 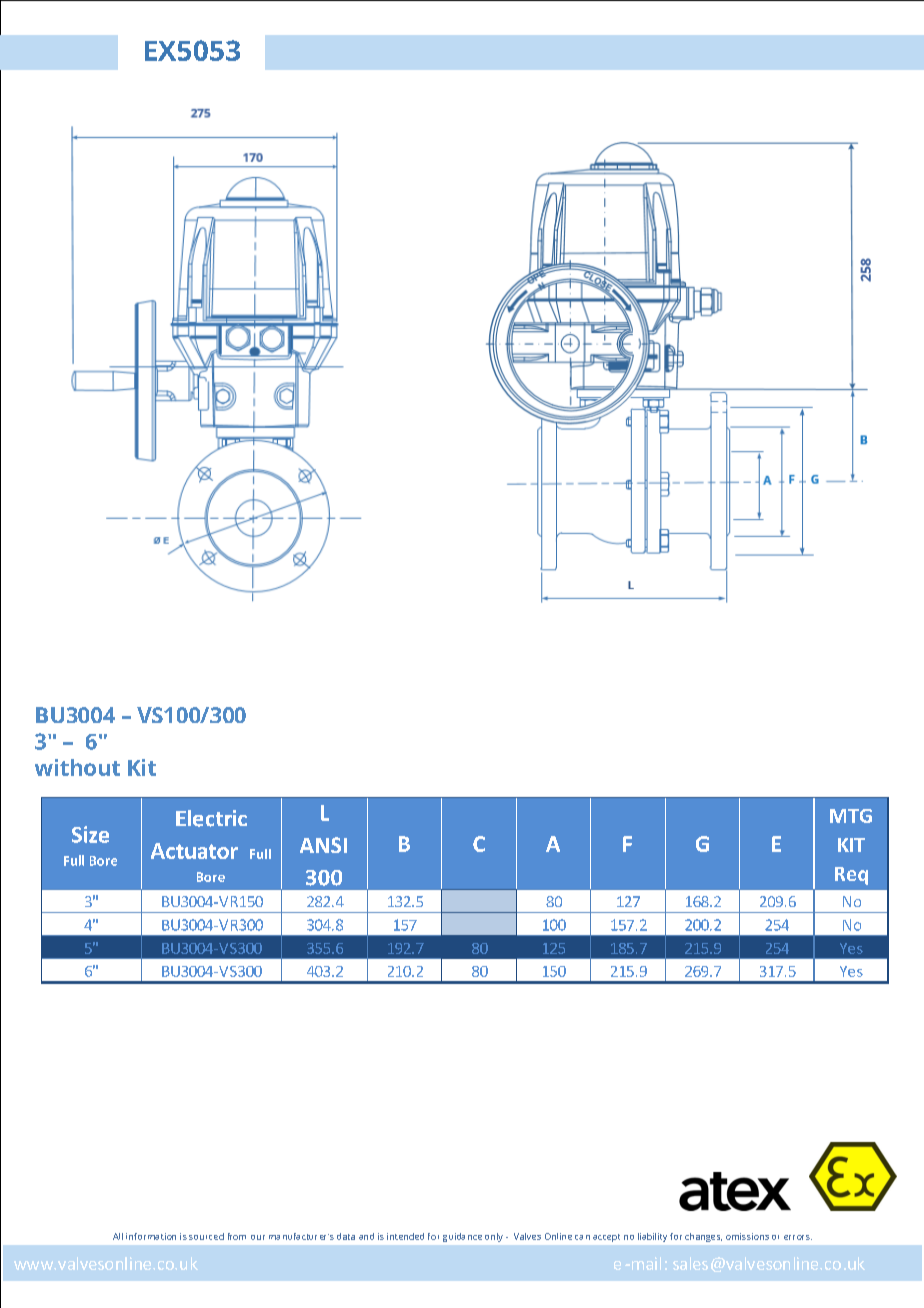 What do you see at coordinates (151, 1236) in the screenshot?
I see `information` at bounding box center [151, 1236].
